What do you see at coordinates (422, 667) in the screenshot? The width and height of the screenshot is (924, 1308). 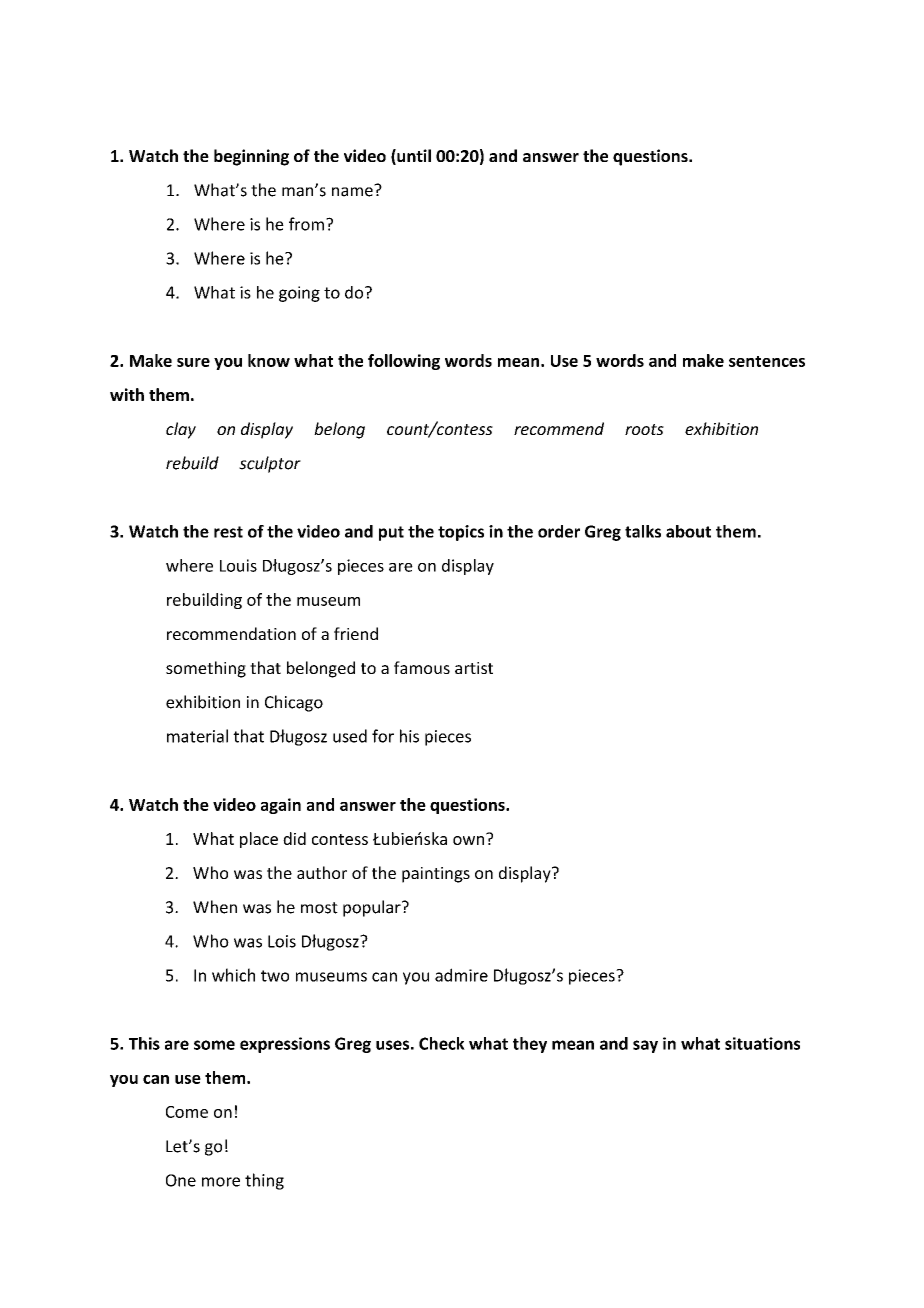 I see `famous` at bounding box center [422, 667].
